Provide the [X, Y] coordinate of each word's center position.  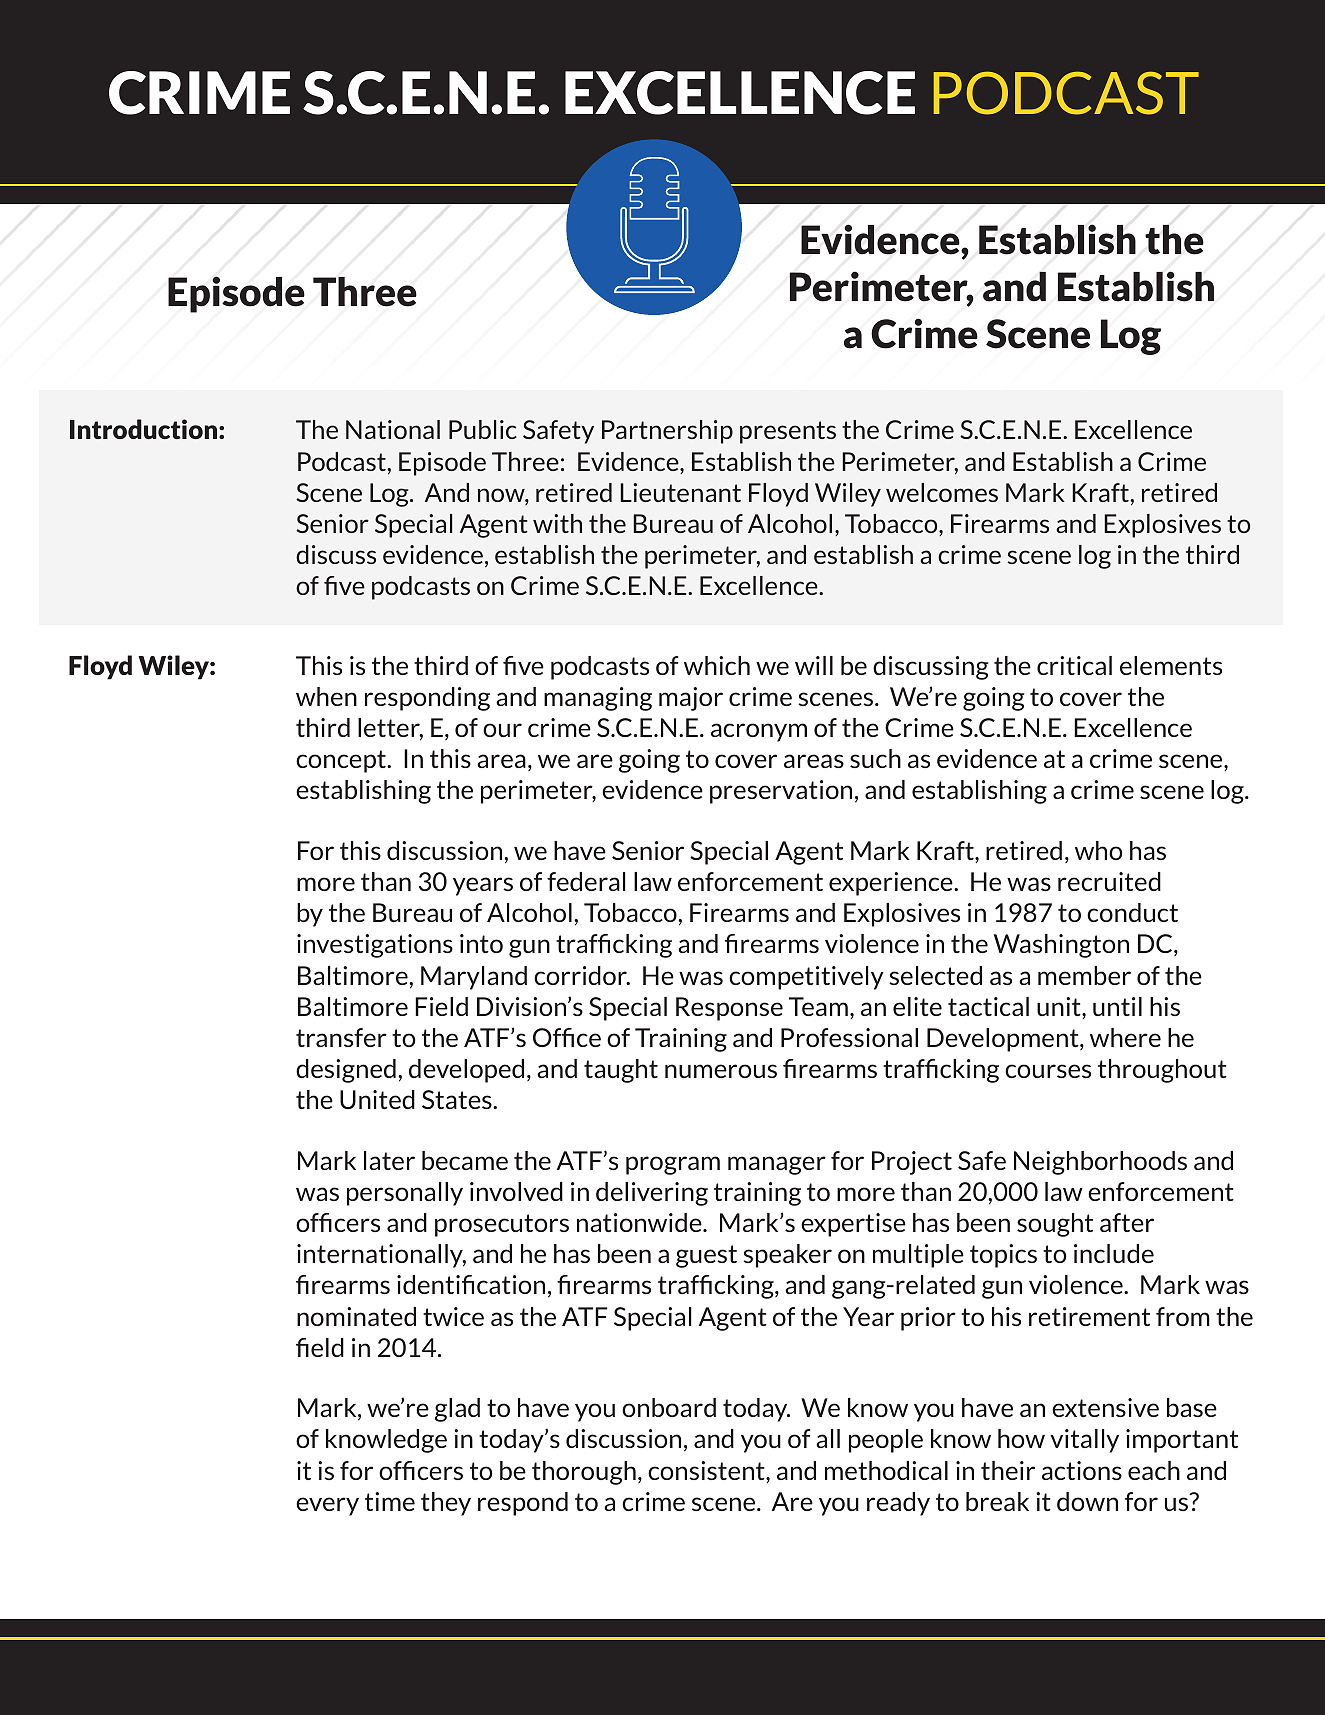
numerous [721, 1071]
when [326, 696]
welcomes [942, 492]
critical [1074, 665]
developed [466, 1071]
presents [788, 432]
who [1098, 850]
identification [471, 1284]
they [446, 1504]
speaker [787, 1256]
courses [1048, 1071]
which [717, 665]
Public [483, 429]
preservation [781, 792]
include [1114, 1253]
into [481, 943]
